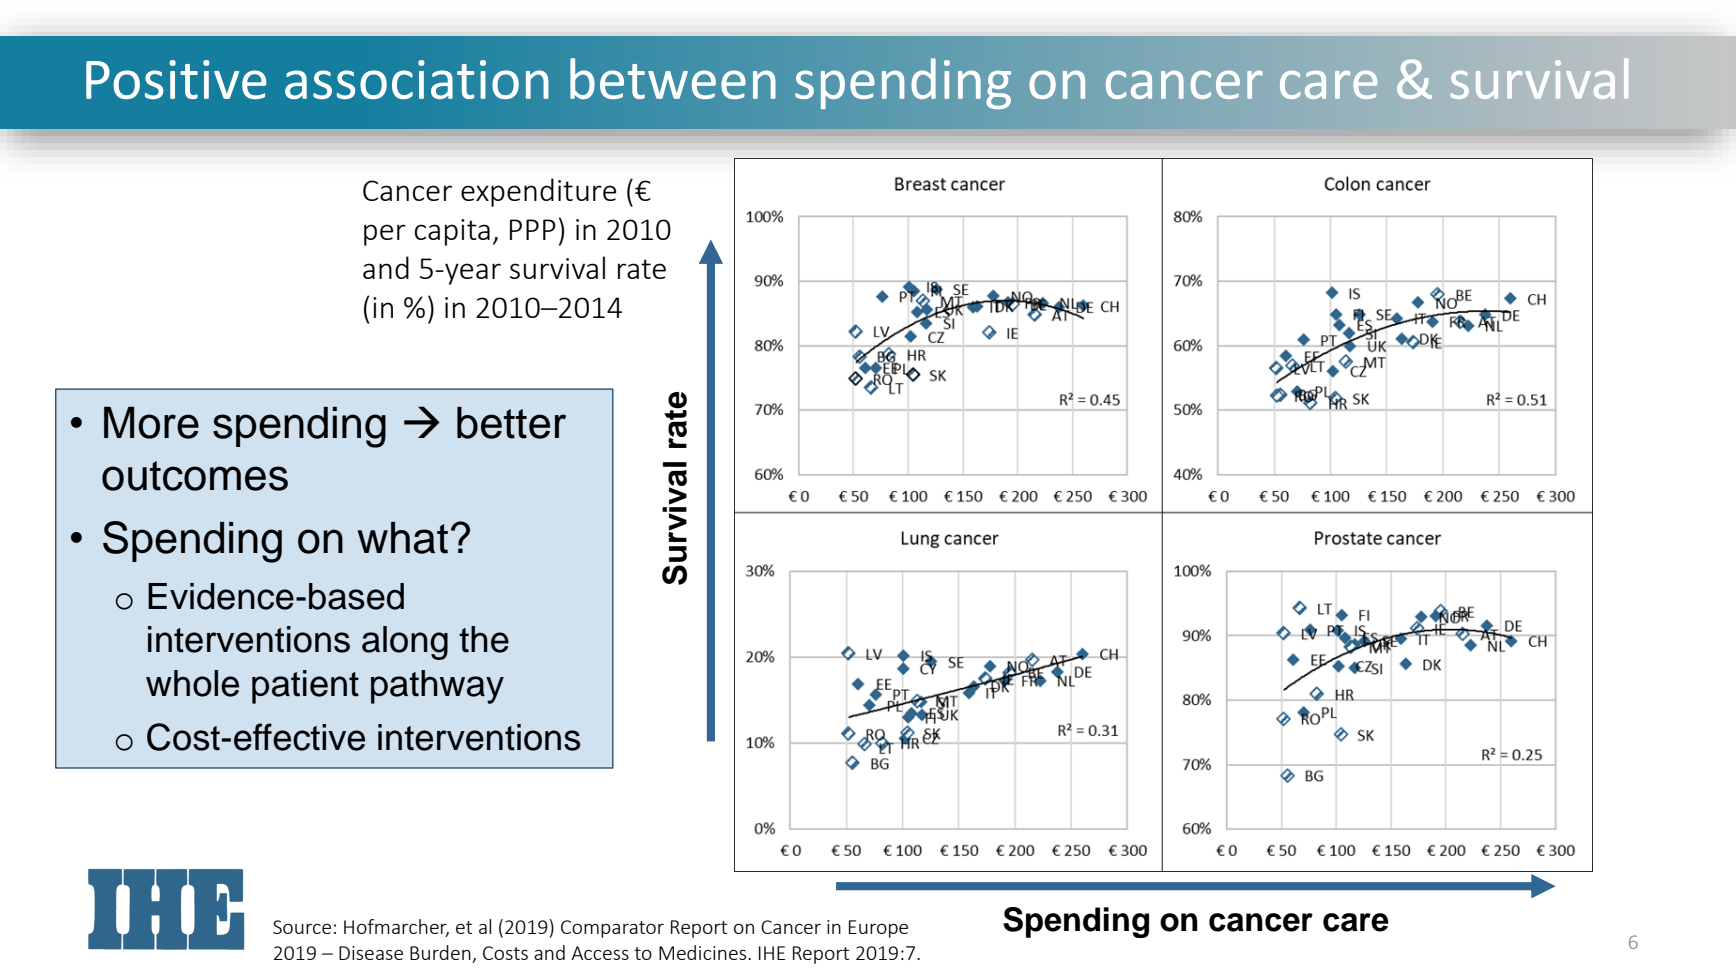 The image size is (1736, 976). I want to click on whole, so click(192, 683).
